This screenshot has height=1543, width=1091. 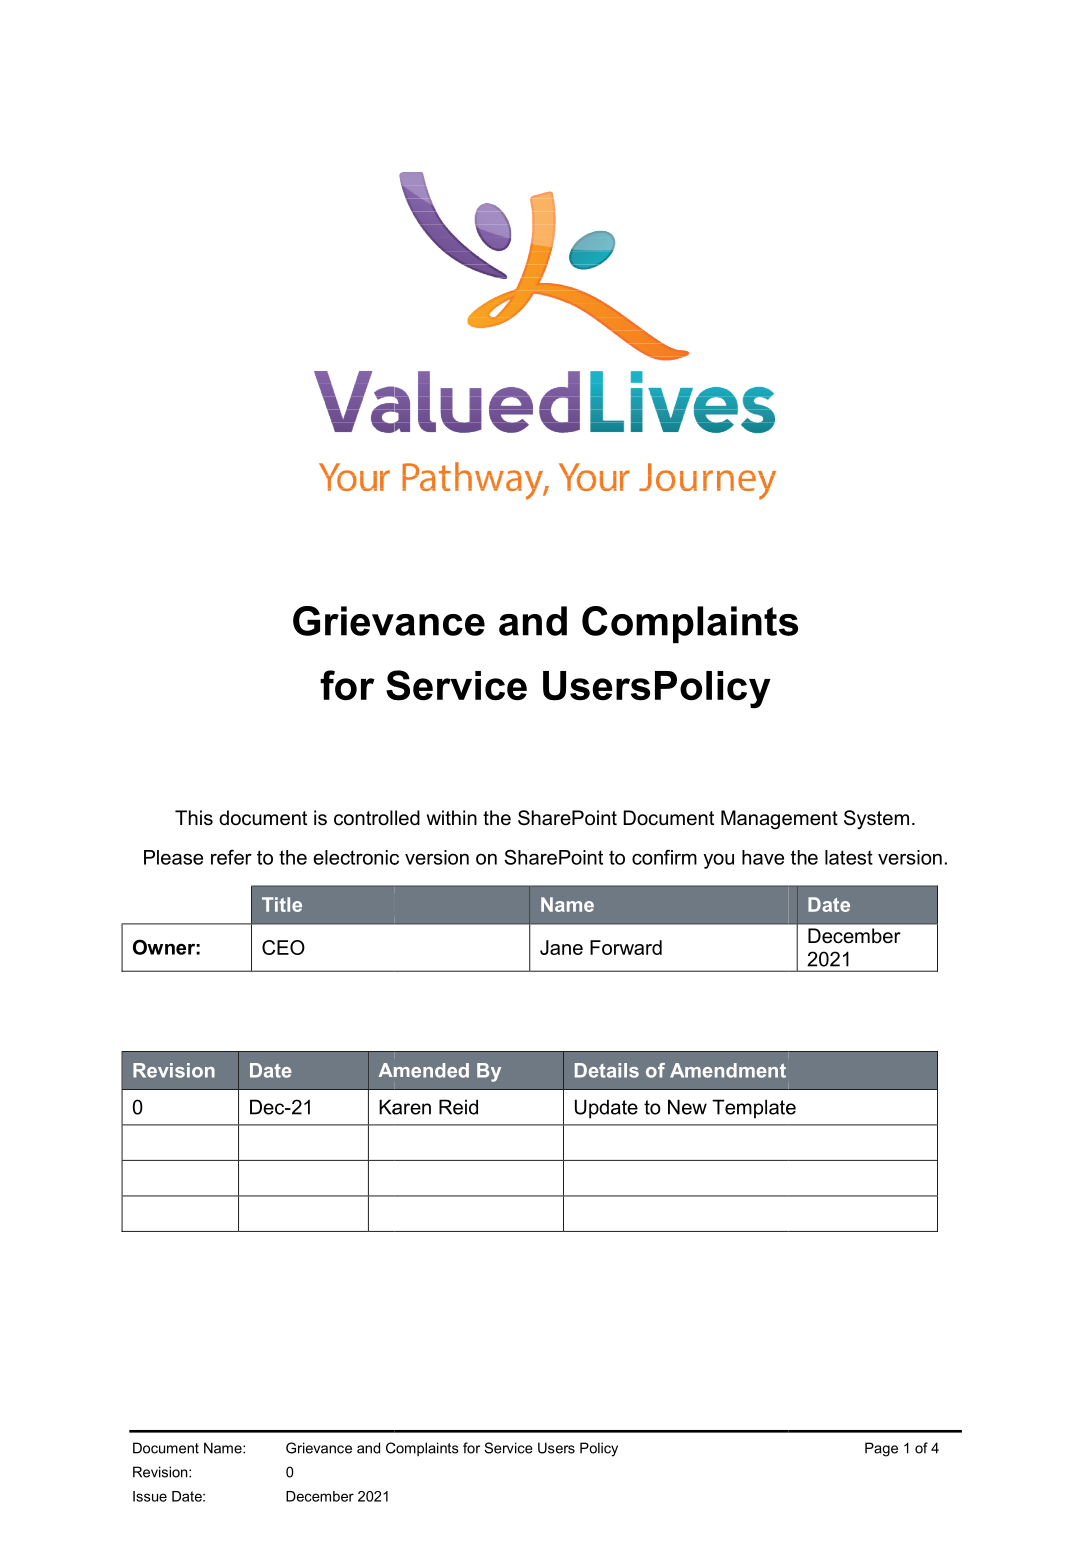 What do you see at coordinates (150, 1496) in the screenshot?
I see `Issue` at bounding box center [150, 1496].
